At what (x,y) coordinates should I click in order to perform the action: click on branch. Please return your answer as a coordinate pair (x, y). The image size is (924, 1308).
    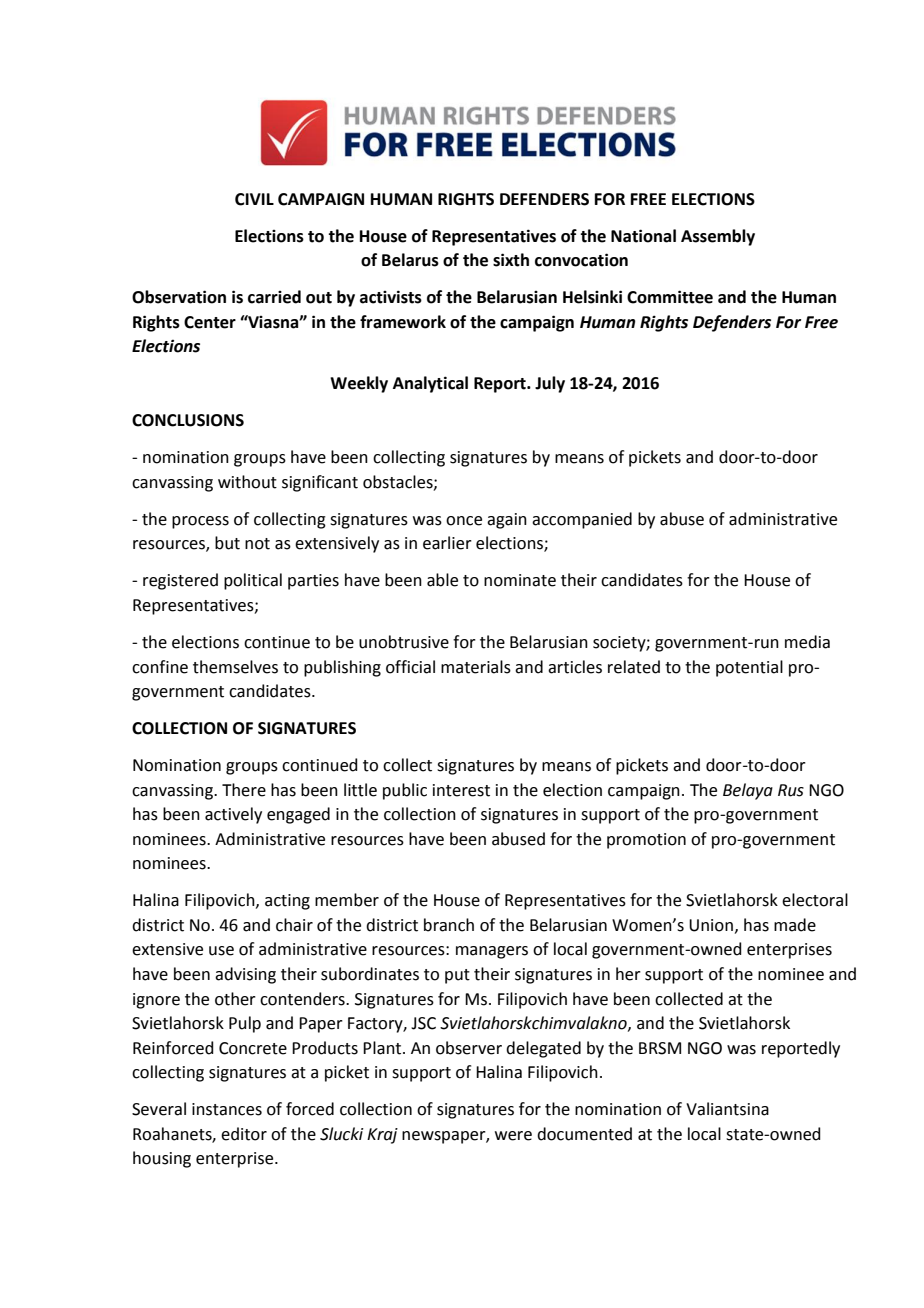
    Looking at the image, I should click on (449, 925).
